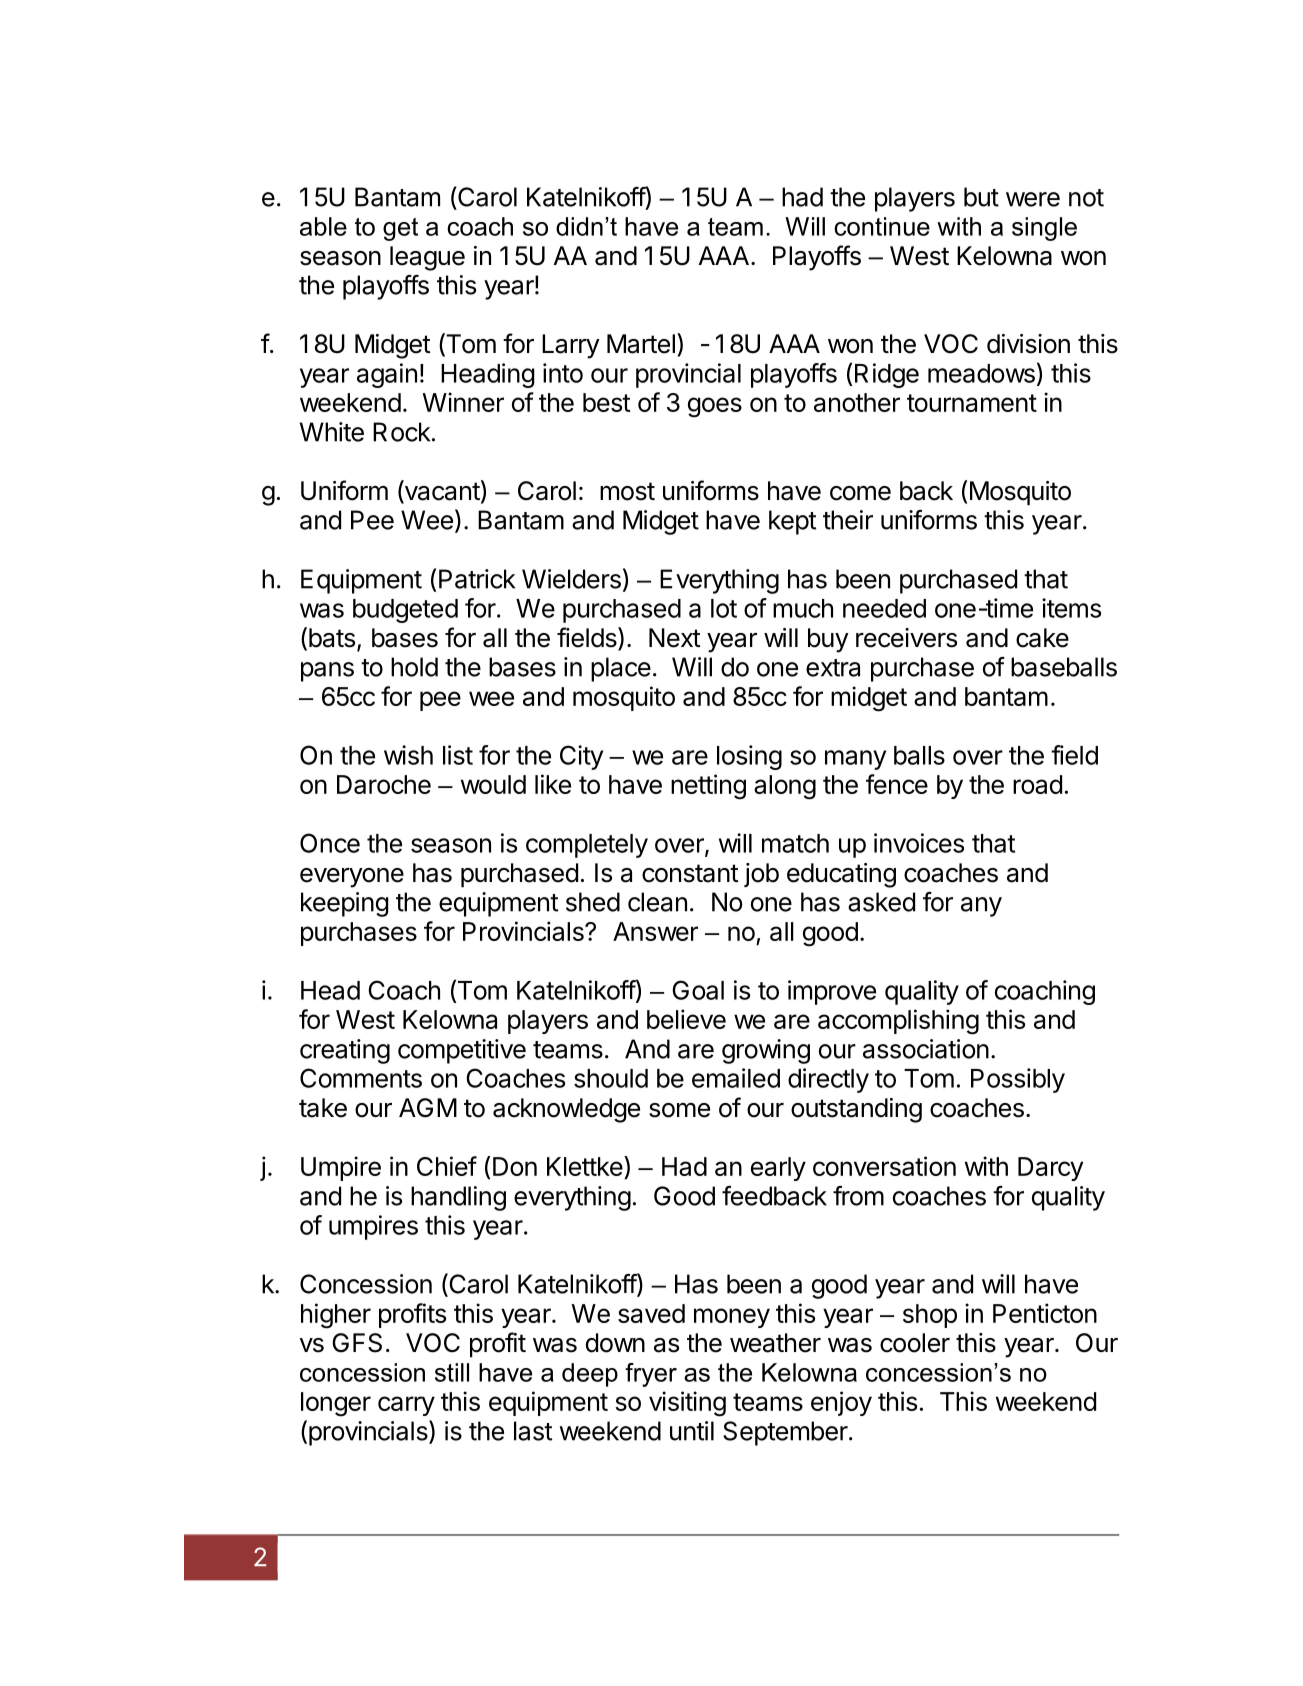  Describe the element at coordinates (408, 755) in the screenshot. I see `wish` at that location.
